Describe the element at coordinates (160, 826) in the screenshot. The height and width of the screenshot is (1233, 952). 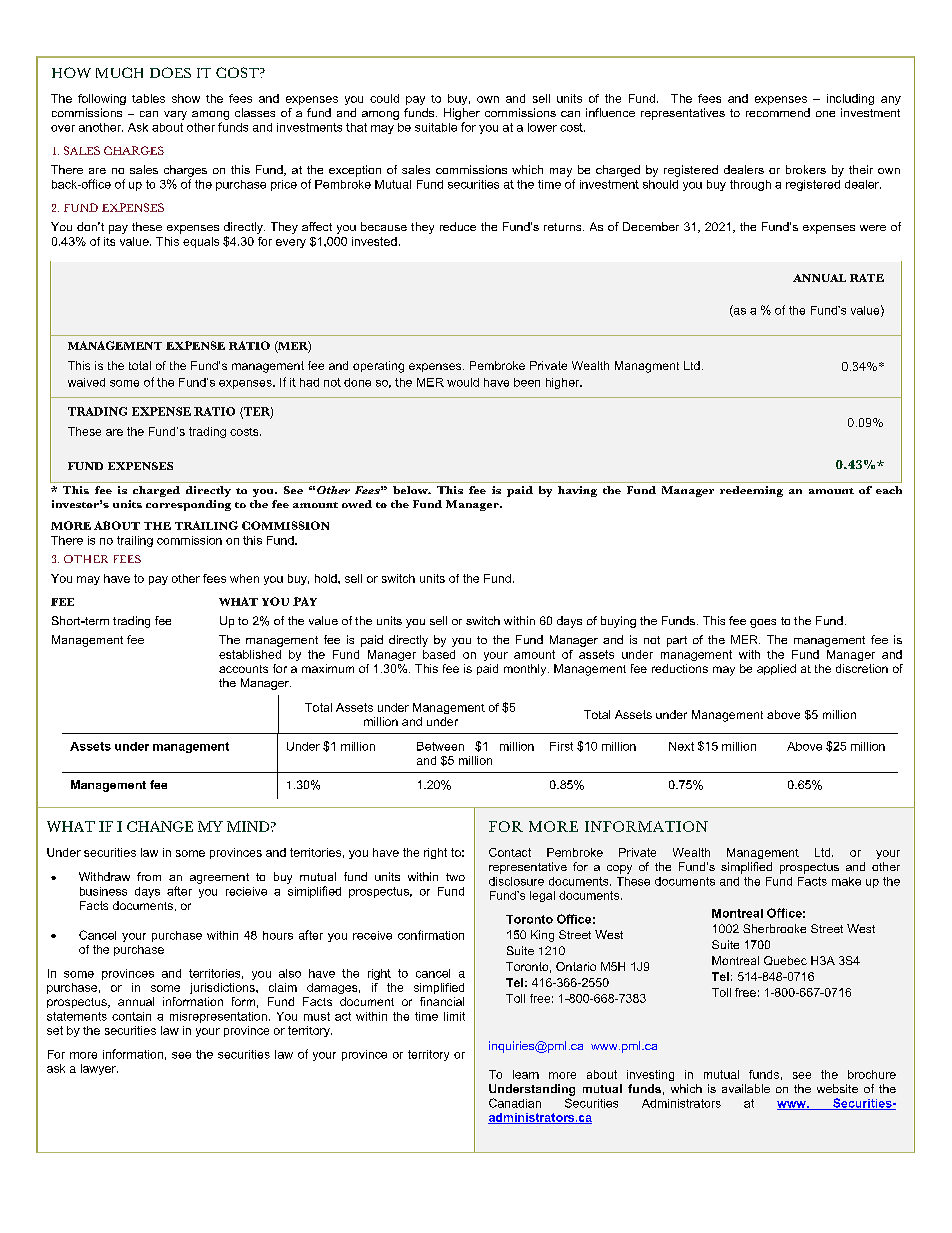
I see `CHANGE` at that location.
